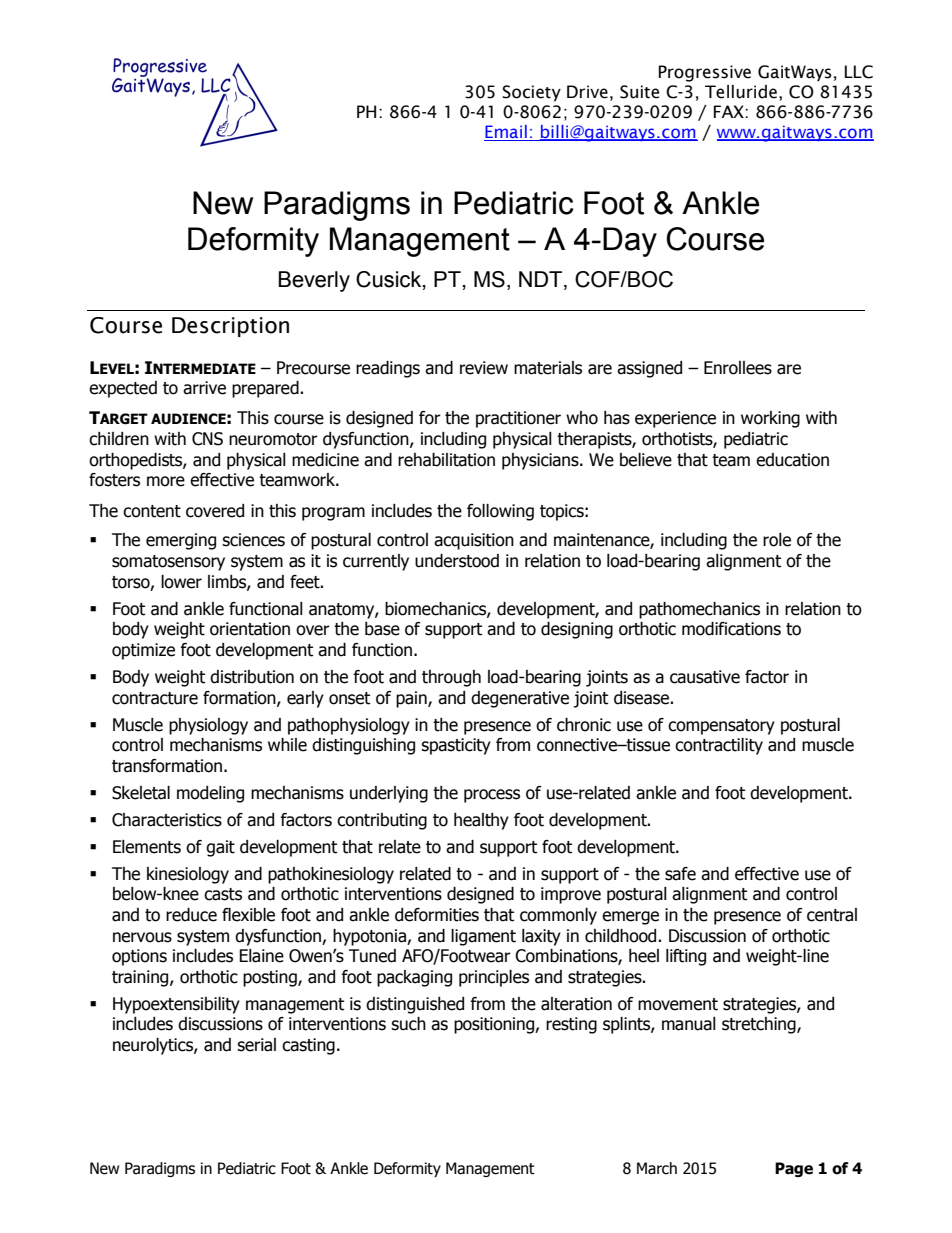 The height and width of the page is (1233, 952). Describe the element at coordinates (314, 281) in the page. I see `Beverly` at that location.
